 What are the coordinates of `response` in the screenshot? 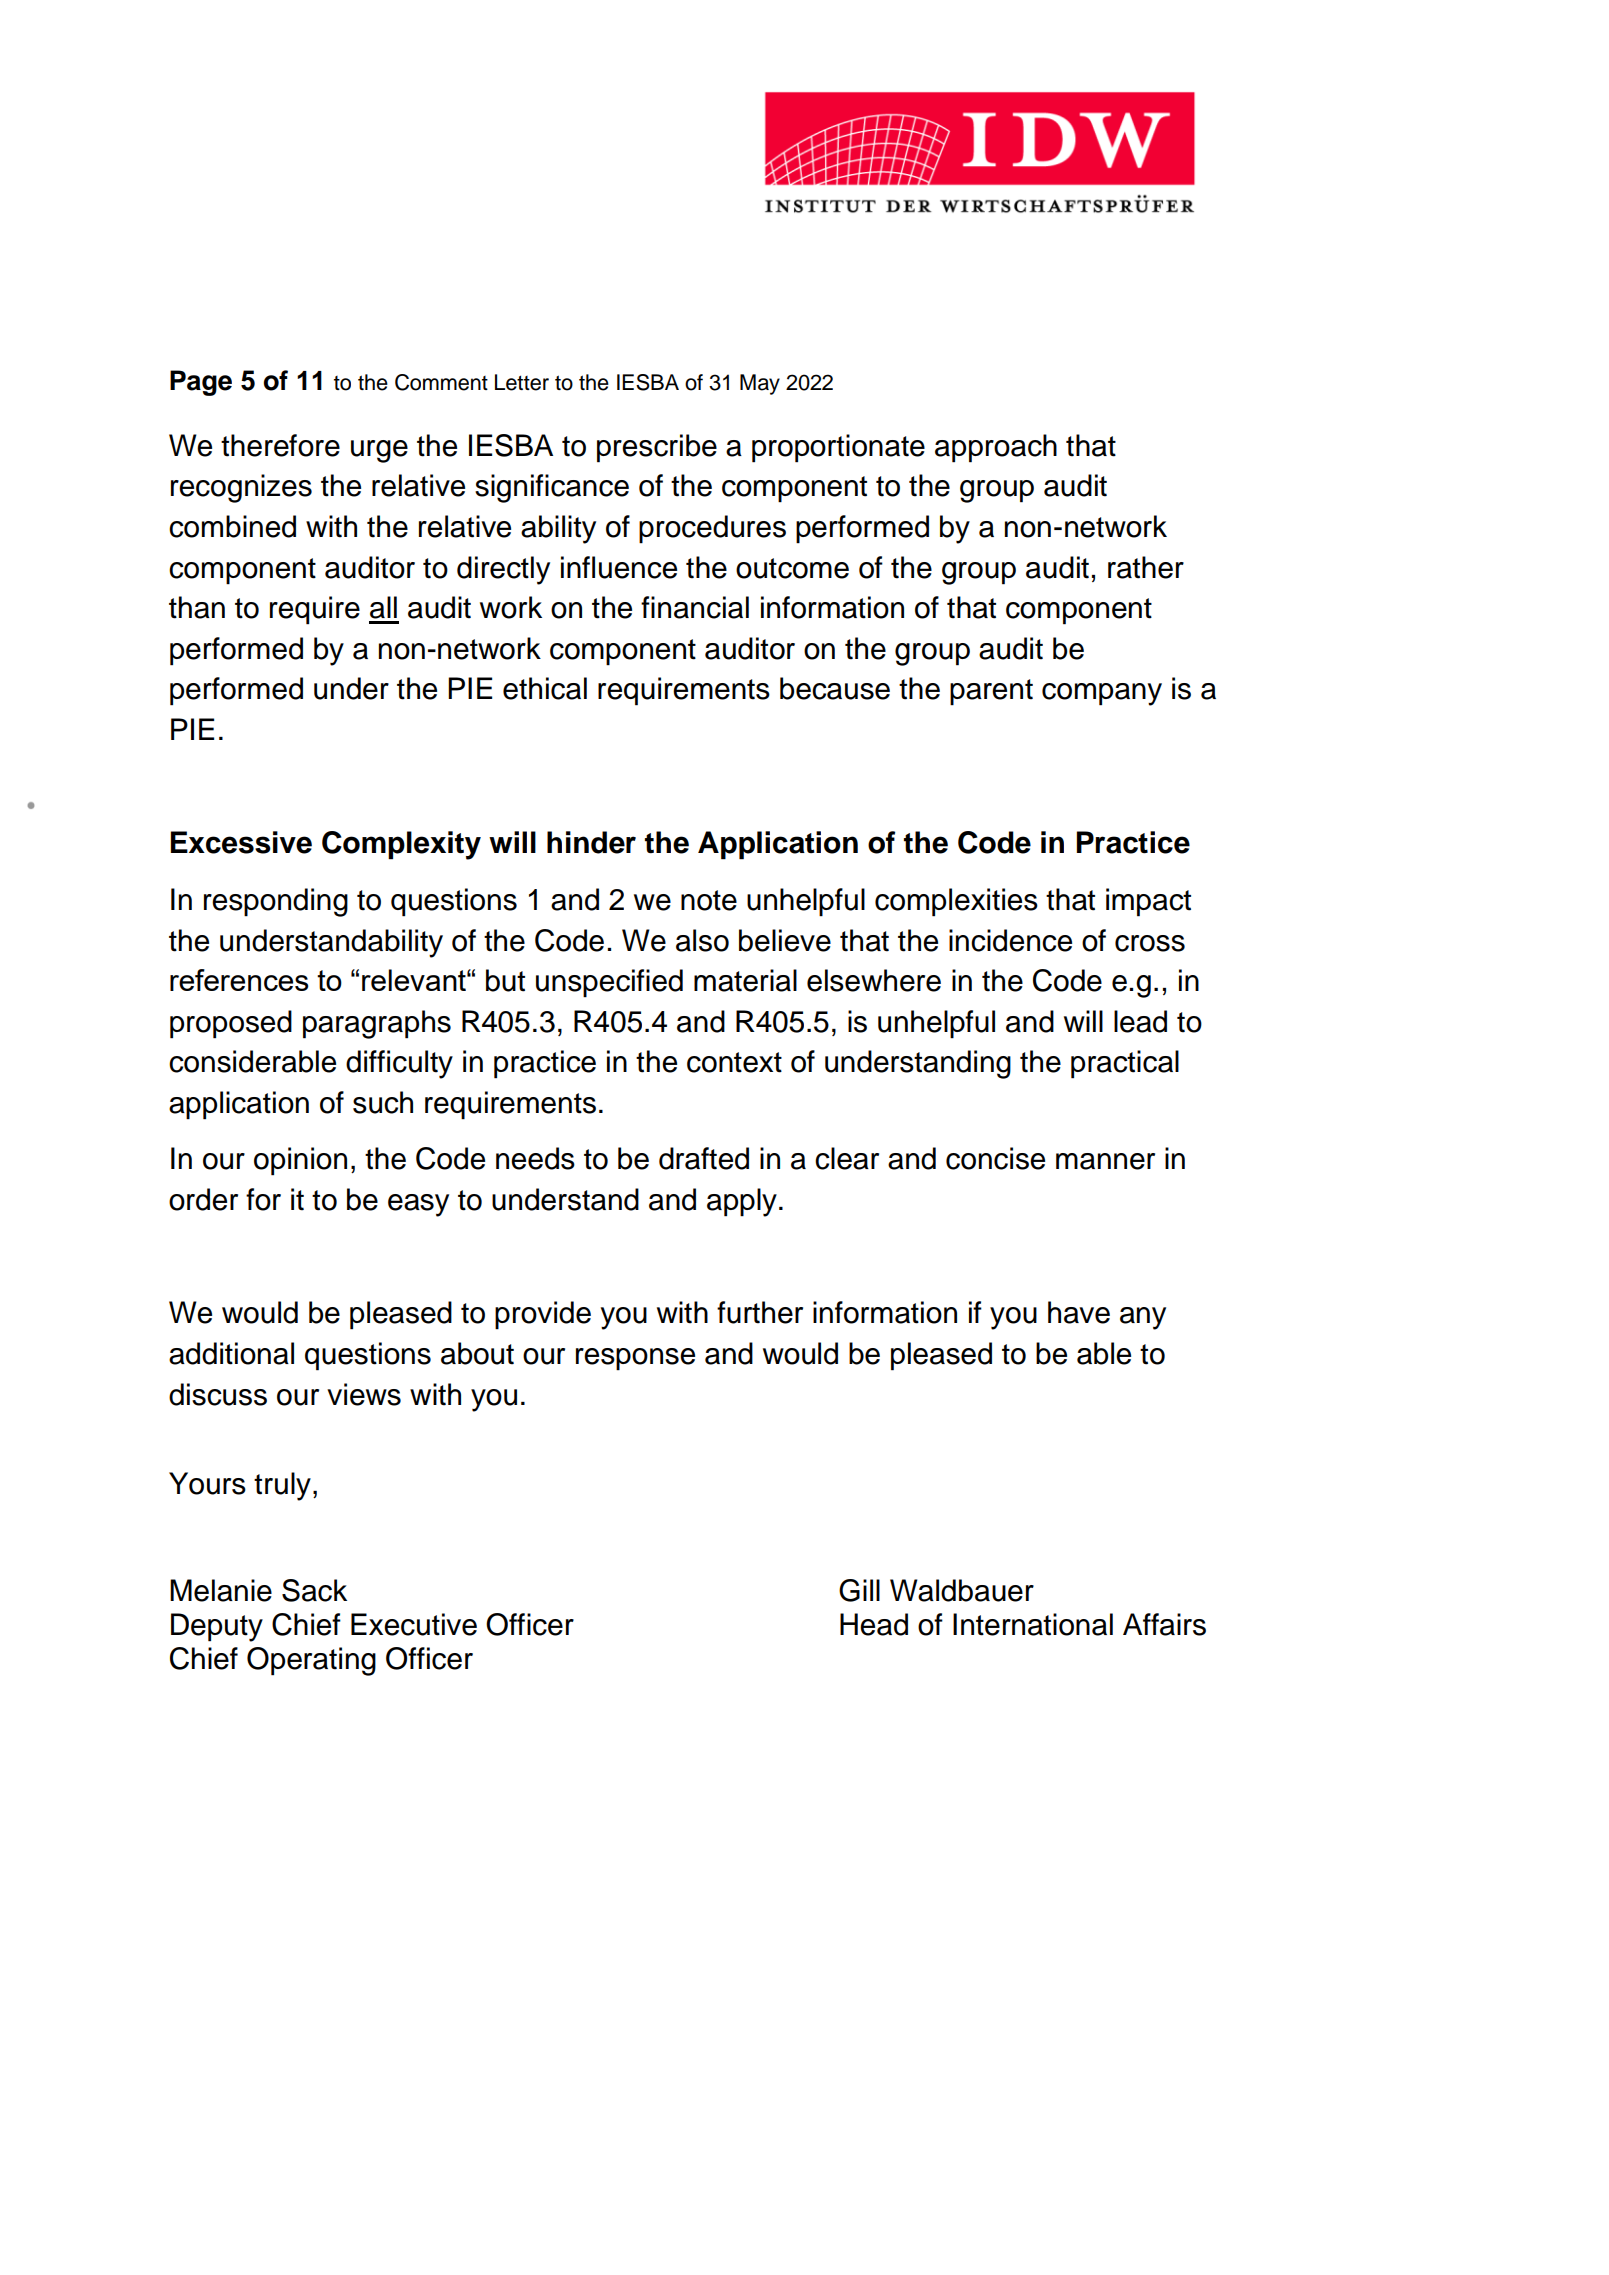 It's located at (635, 1359).
